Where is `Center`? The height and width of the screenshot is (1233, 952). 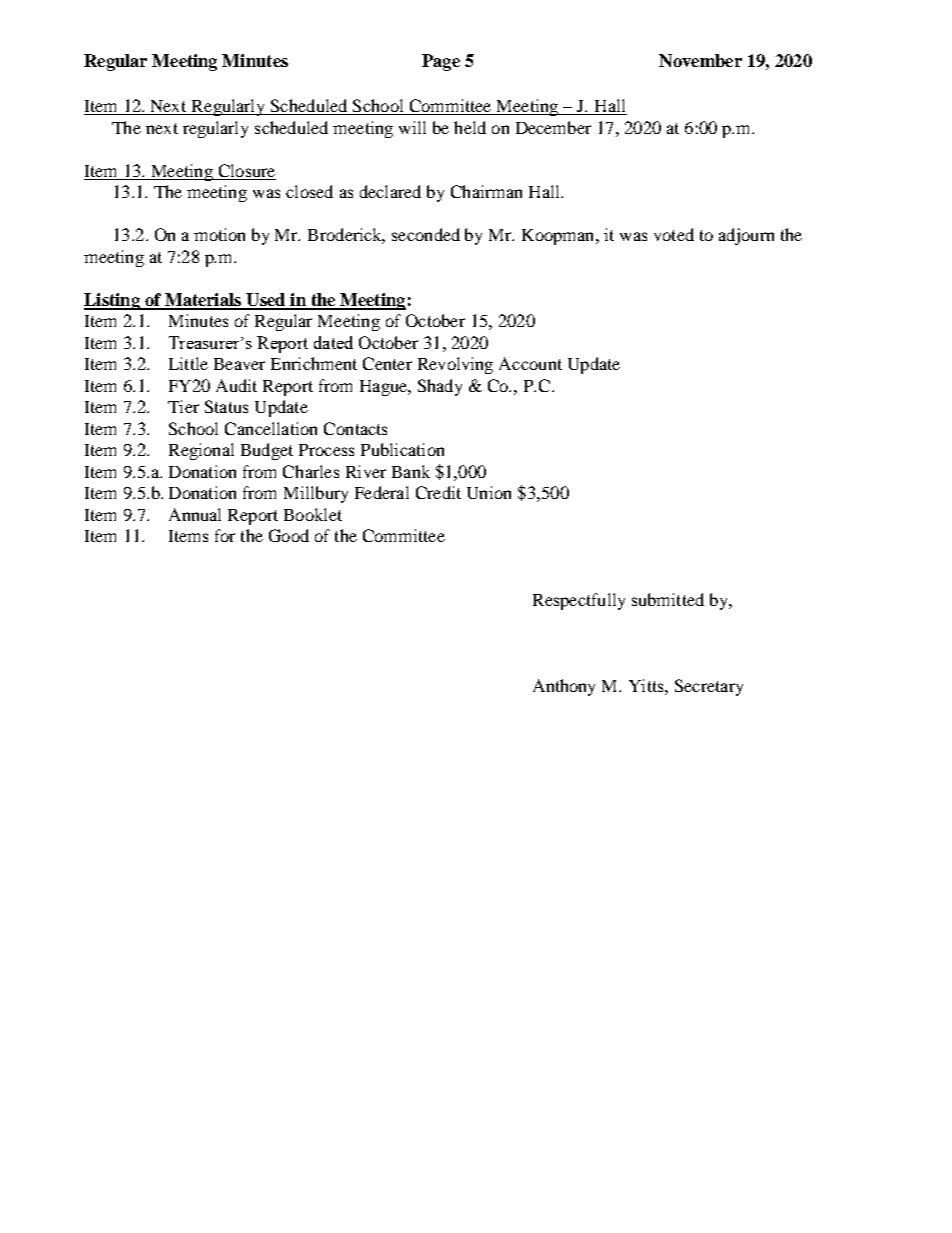 Center is located at coordinates (387, 363).
